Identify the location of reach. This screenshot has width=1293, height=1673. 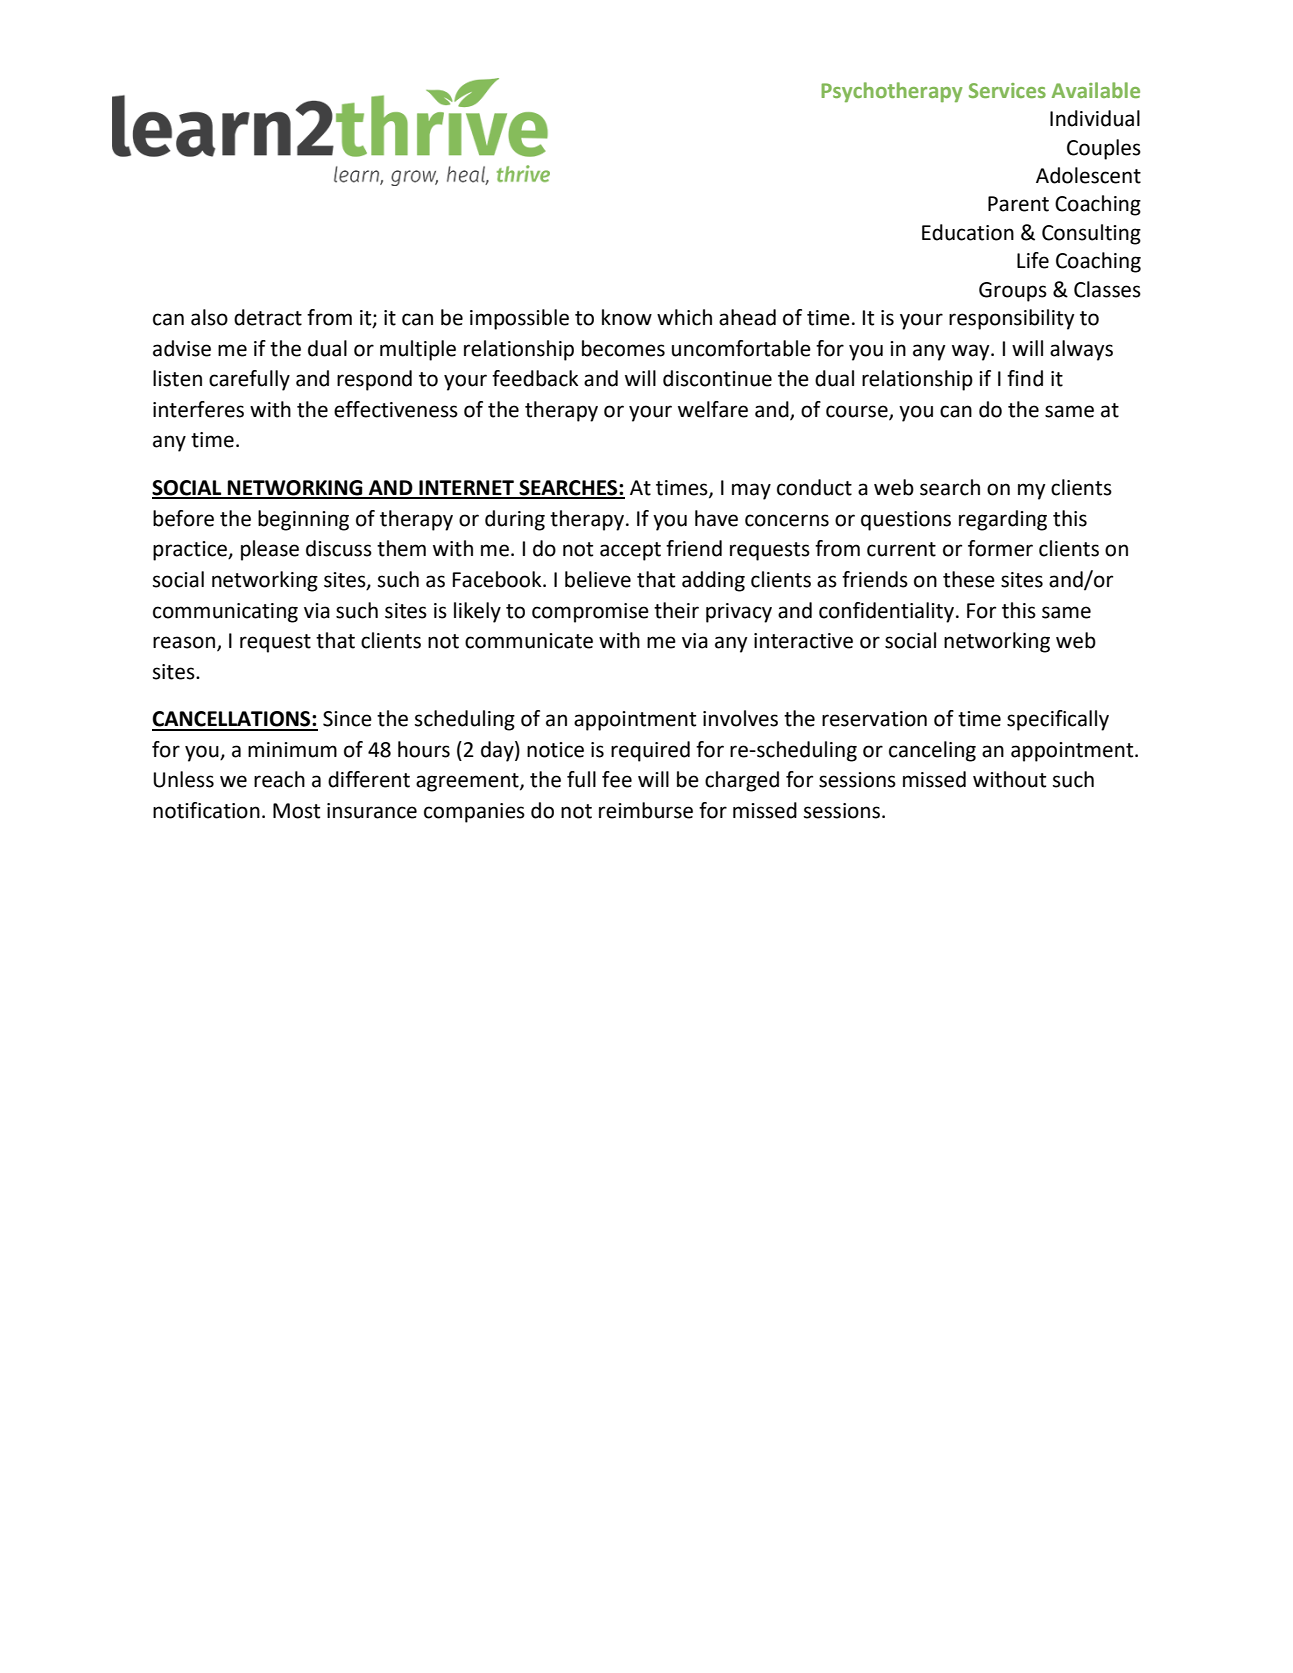
(279, 779).
